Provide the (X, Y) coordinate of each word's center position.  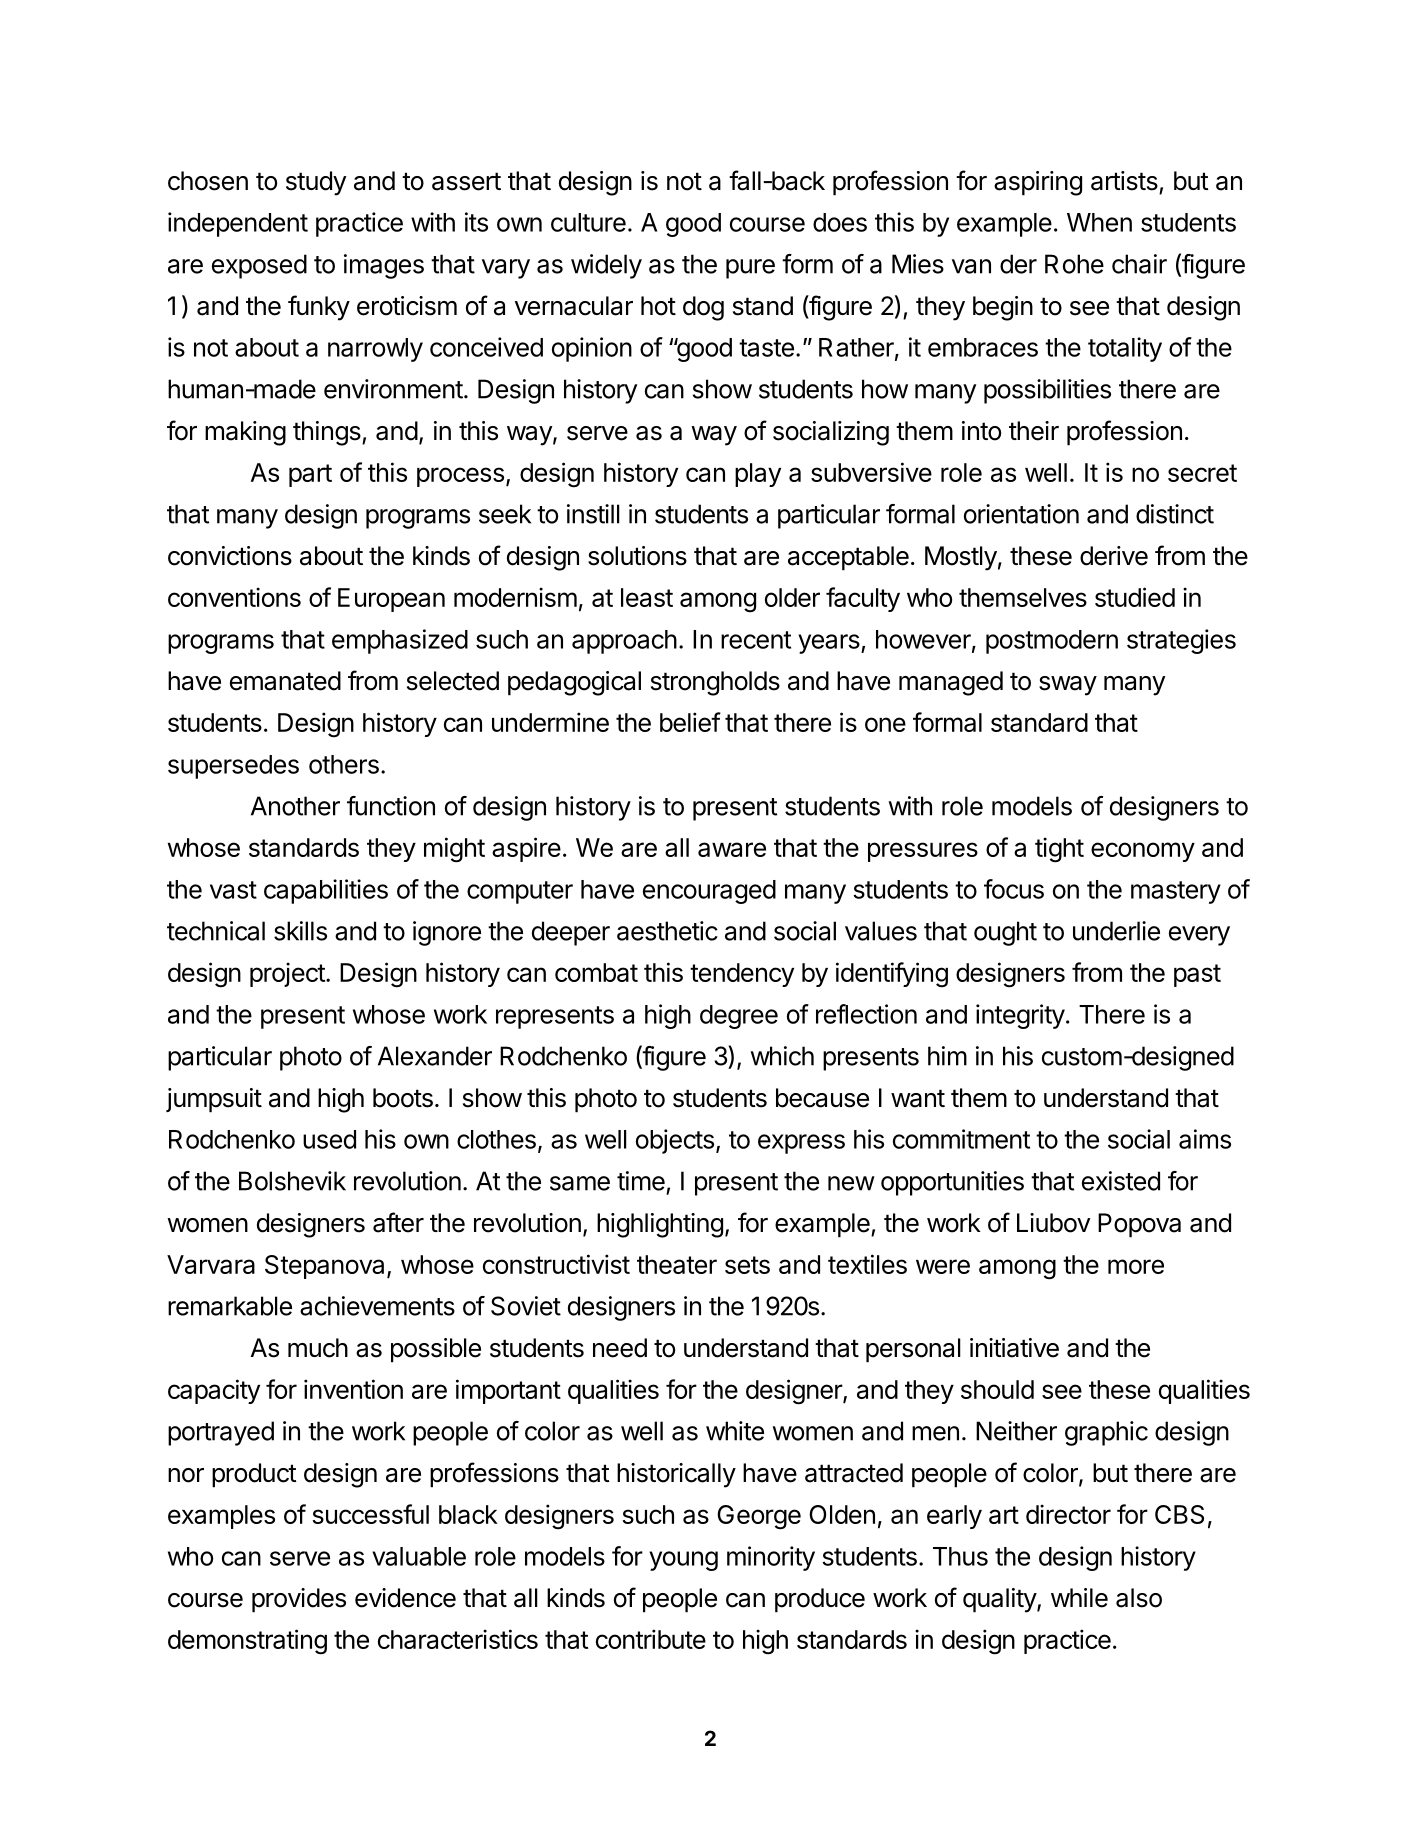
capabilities (326, 891)
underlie (1116, 931)
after (398, 1222)
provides (299, 1600)
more (1136, 1266)
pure (750, 269)
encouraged (709, 892)
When (1099, 222)
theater (677, 1264)
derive (1114, 556)
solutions (637, 556)
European (391, 600)
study (316, 183)
